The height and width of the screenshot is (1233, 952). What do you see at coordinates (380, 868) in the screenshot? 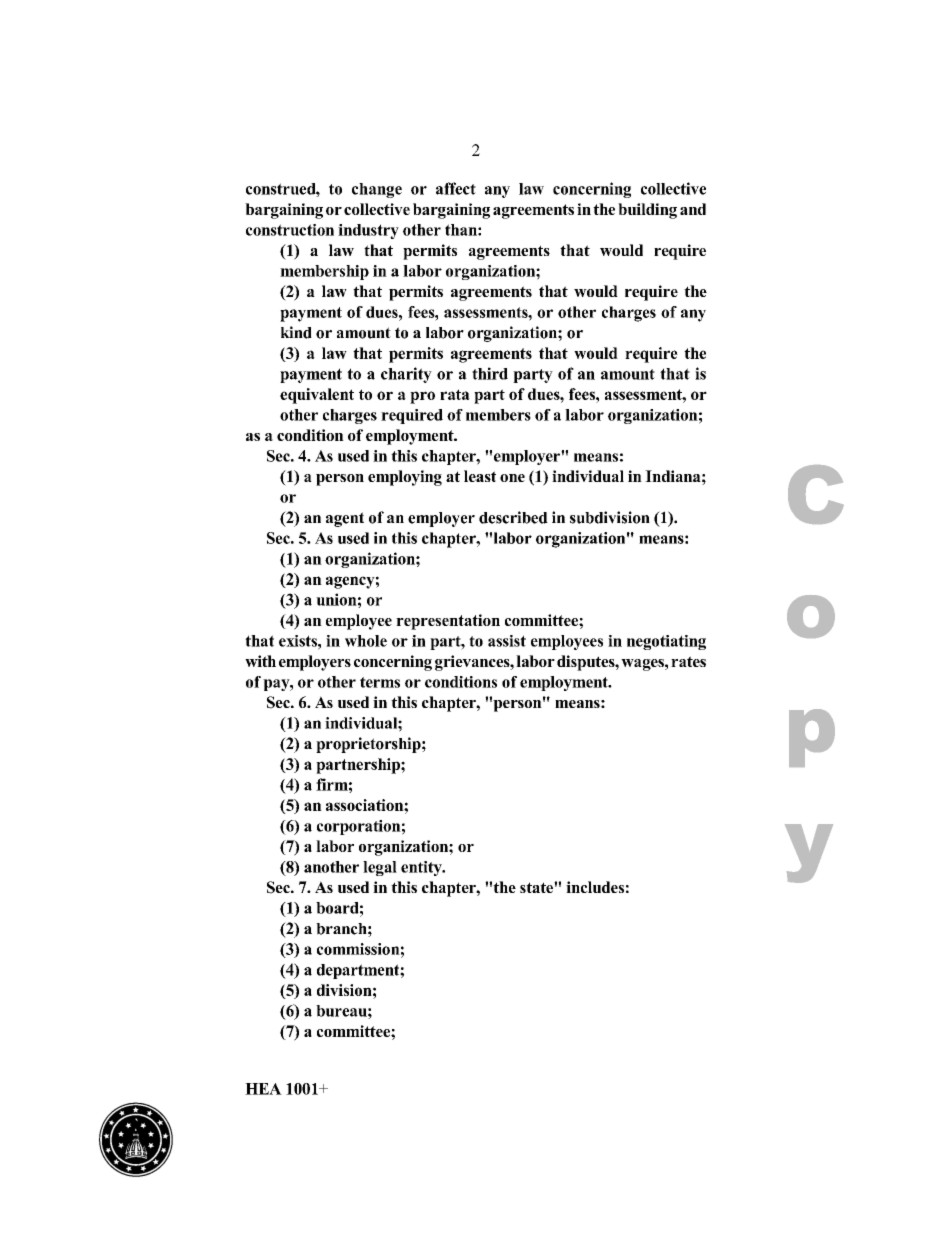
I see `legal` at bounding box center [380, 868].
